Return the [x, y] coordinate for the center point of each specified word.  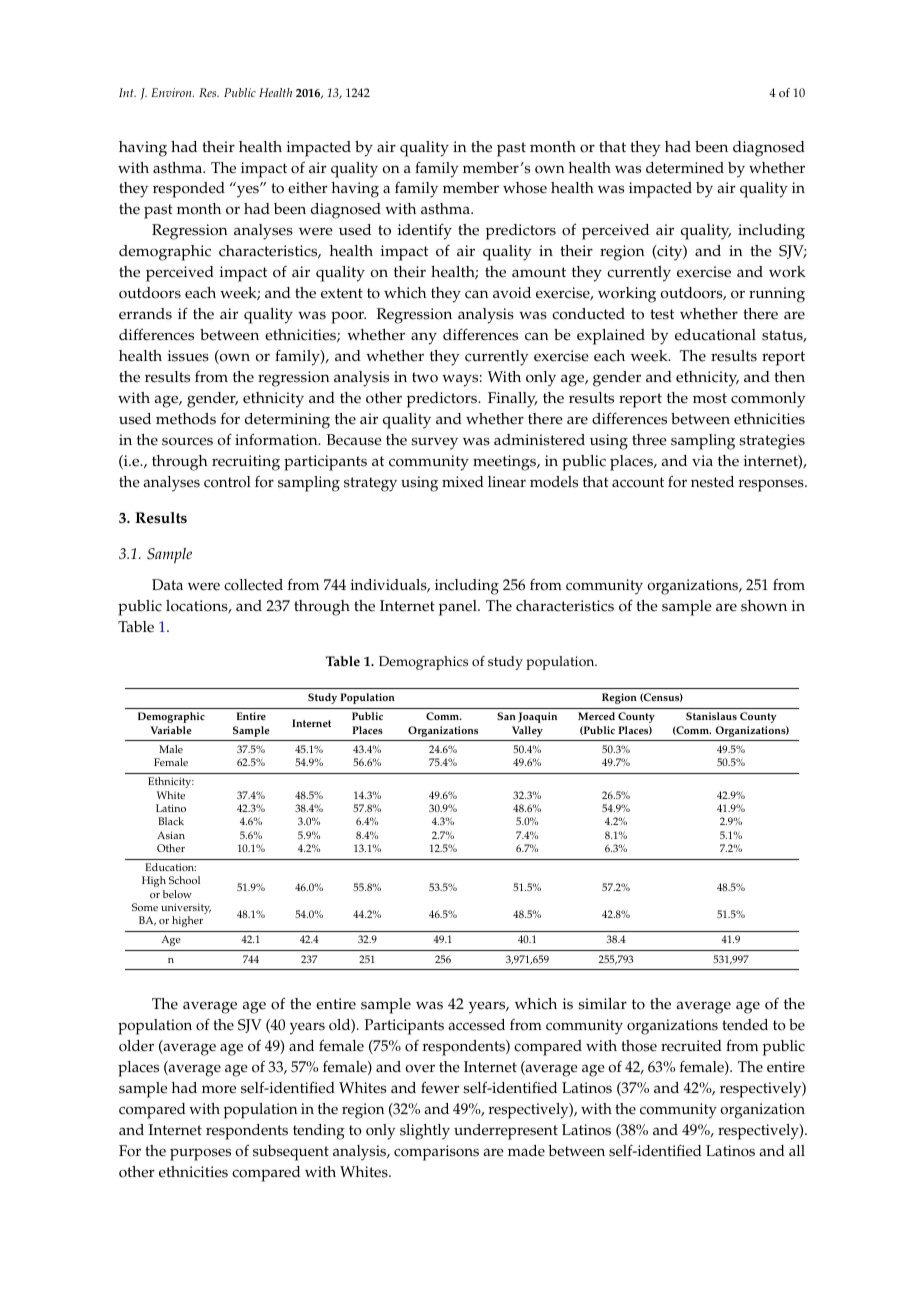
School [184, 880]
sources [187, 441]
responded [189, 190]
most [710, 398]
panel [459, 608]
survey [434, 443]
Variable [171, 730]
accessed [476, 1025]
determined [685, 168]
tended [745, 1025]
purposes [200, 1154]
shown [764, 606]
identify [425, 231]
